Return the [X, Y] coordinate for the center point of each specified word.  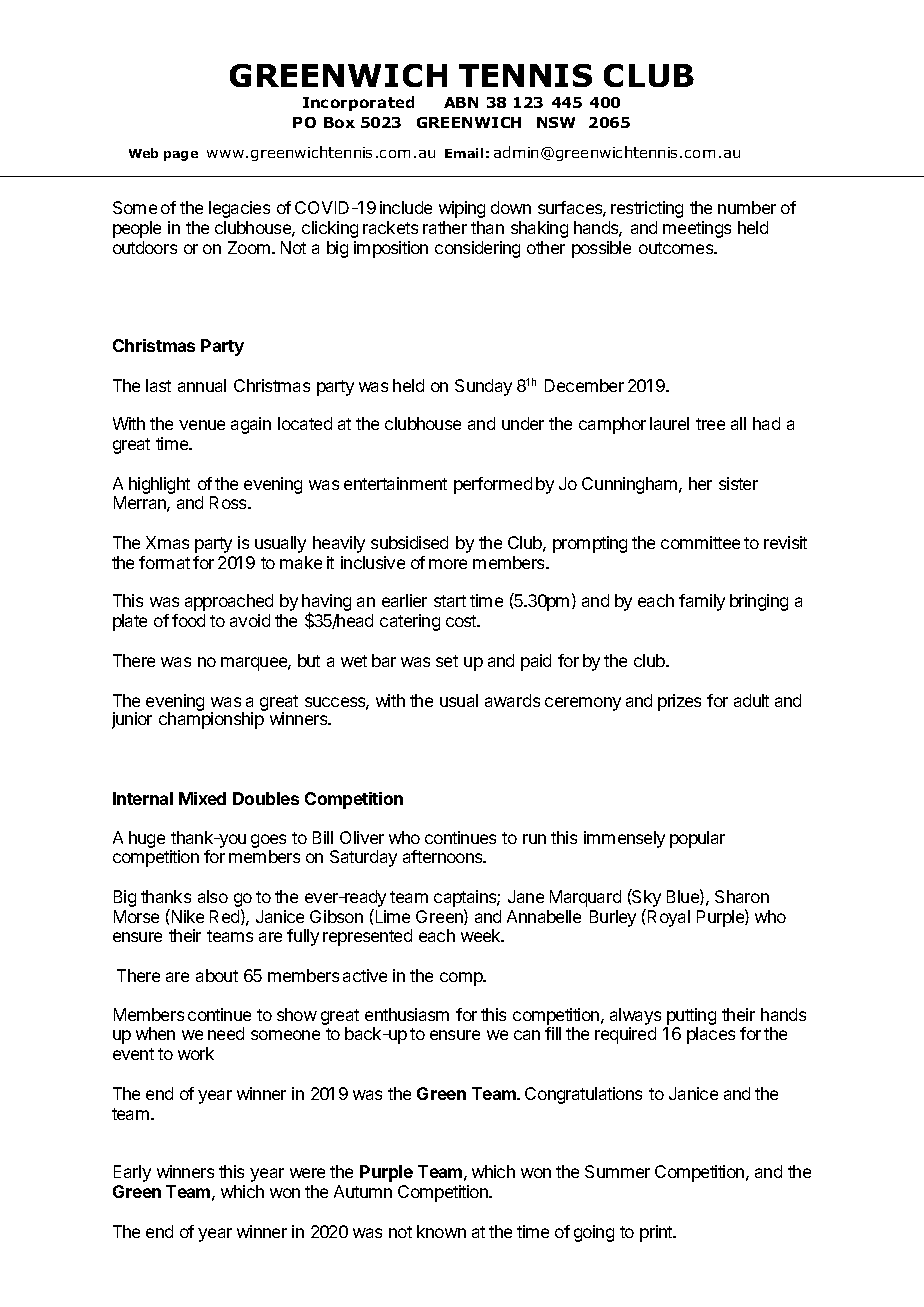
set [447, 661]
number [747, 207]
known [441, 1231]
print [657, 1233]
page [181, 156]
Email [464, 153]
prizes [679, 702]
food [188, 620]
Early [132, 1173]
